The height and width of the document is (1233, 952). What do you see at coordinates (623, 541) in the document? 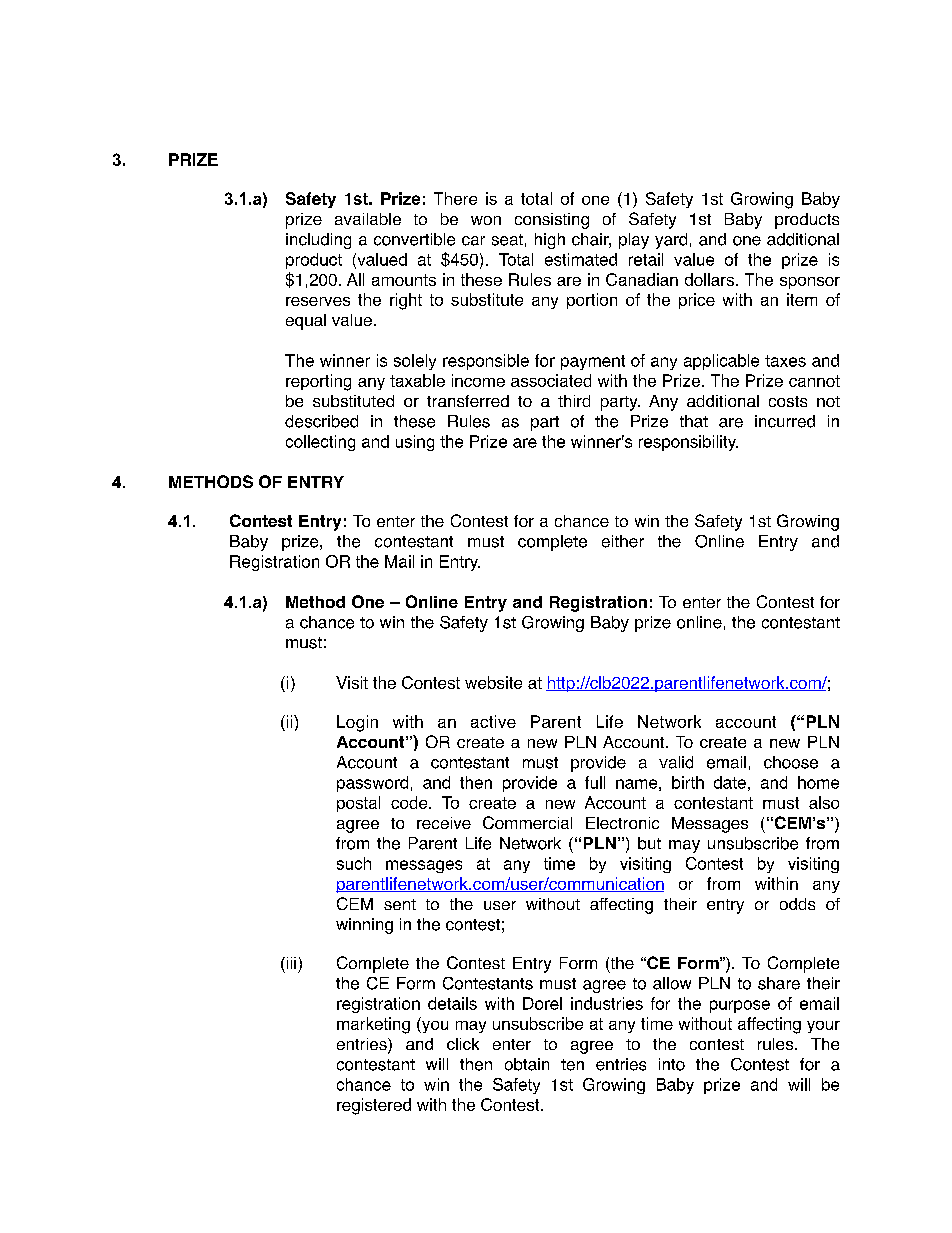
I see `either` at bounding box center [623, 541].
